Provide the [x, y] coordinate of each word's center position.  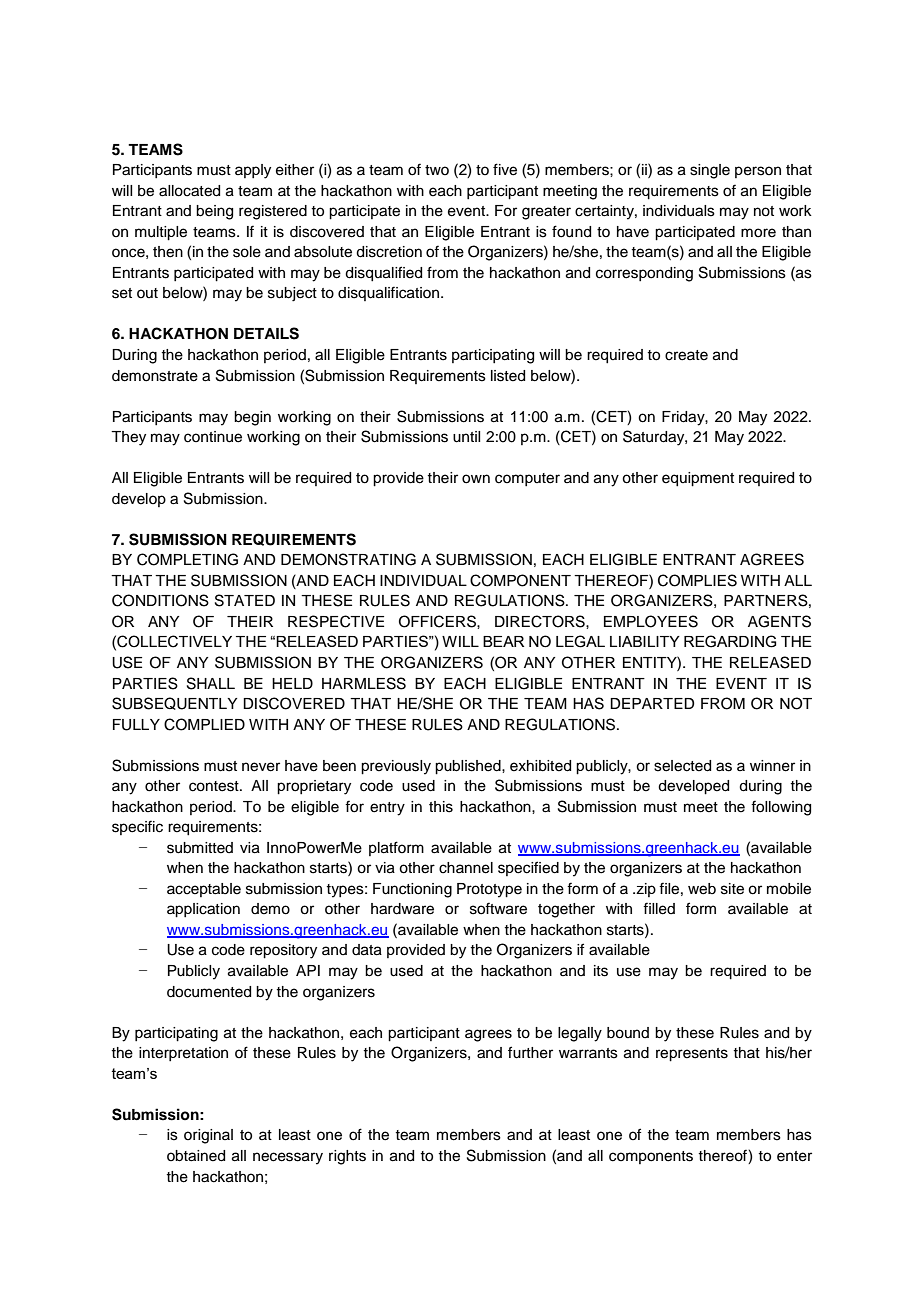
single [710, 171]
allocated [189, 191]
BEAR [503, 641]
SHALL [211, 683]
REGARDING [730, 641]
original [208, 1136]
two [437, 170]
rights [347, 1157]
